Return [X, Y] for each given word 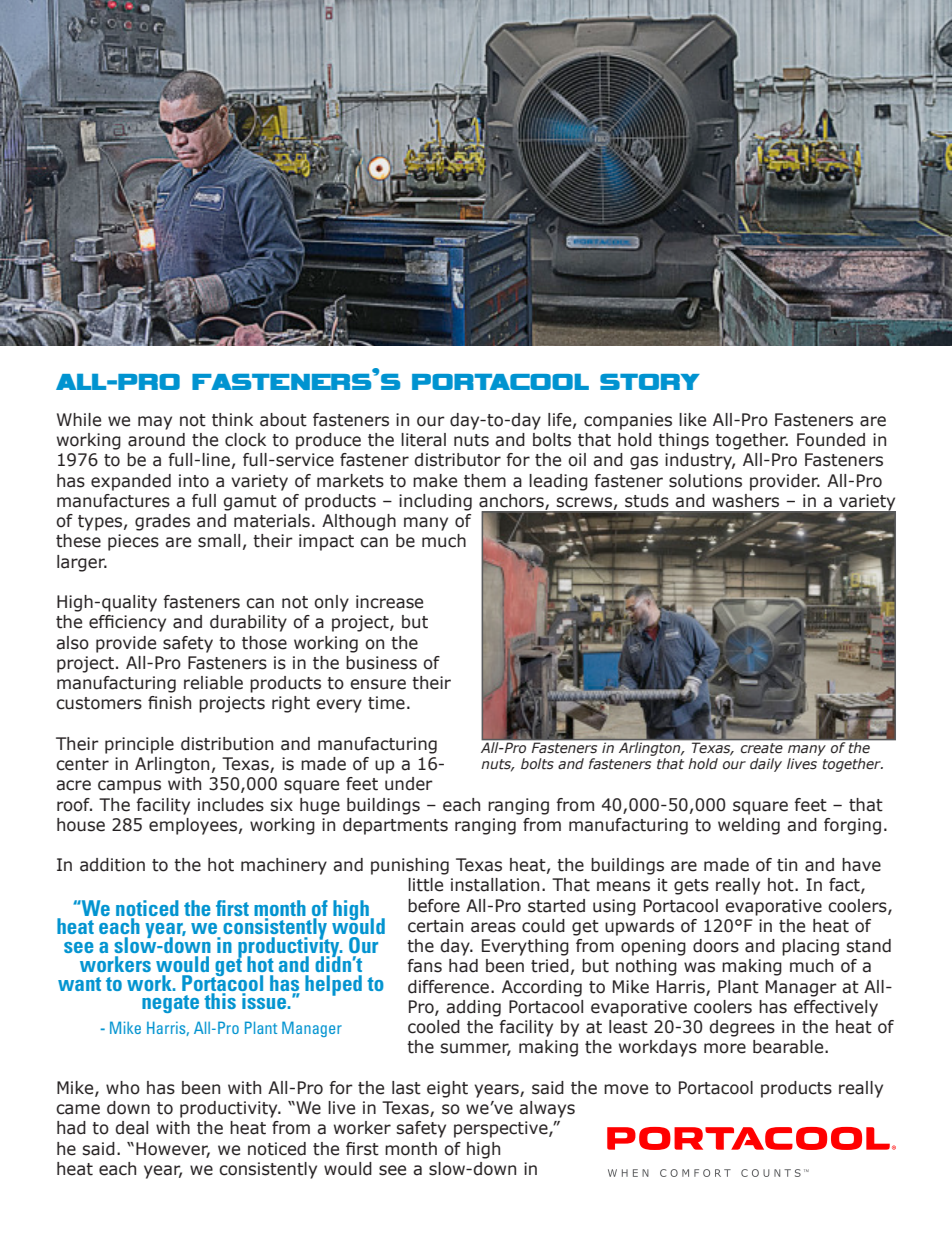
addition [112, 865]
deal [131, 1128]
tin [787, 865]
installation [495, 885]
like [692, 420]
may [155, 423]
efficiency [127, 623]
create [762, 748]
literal [423, 440]
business [381, 663]
